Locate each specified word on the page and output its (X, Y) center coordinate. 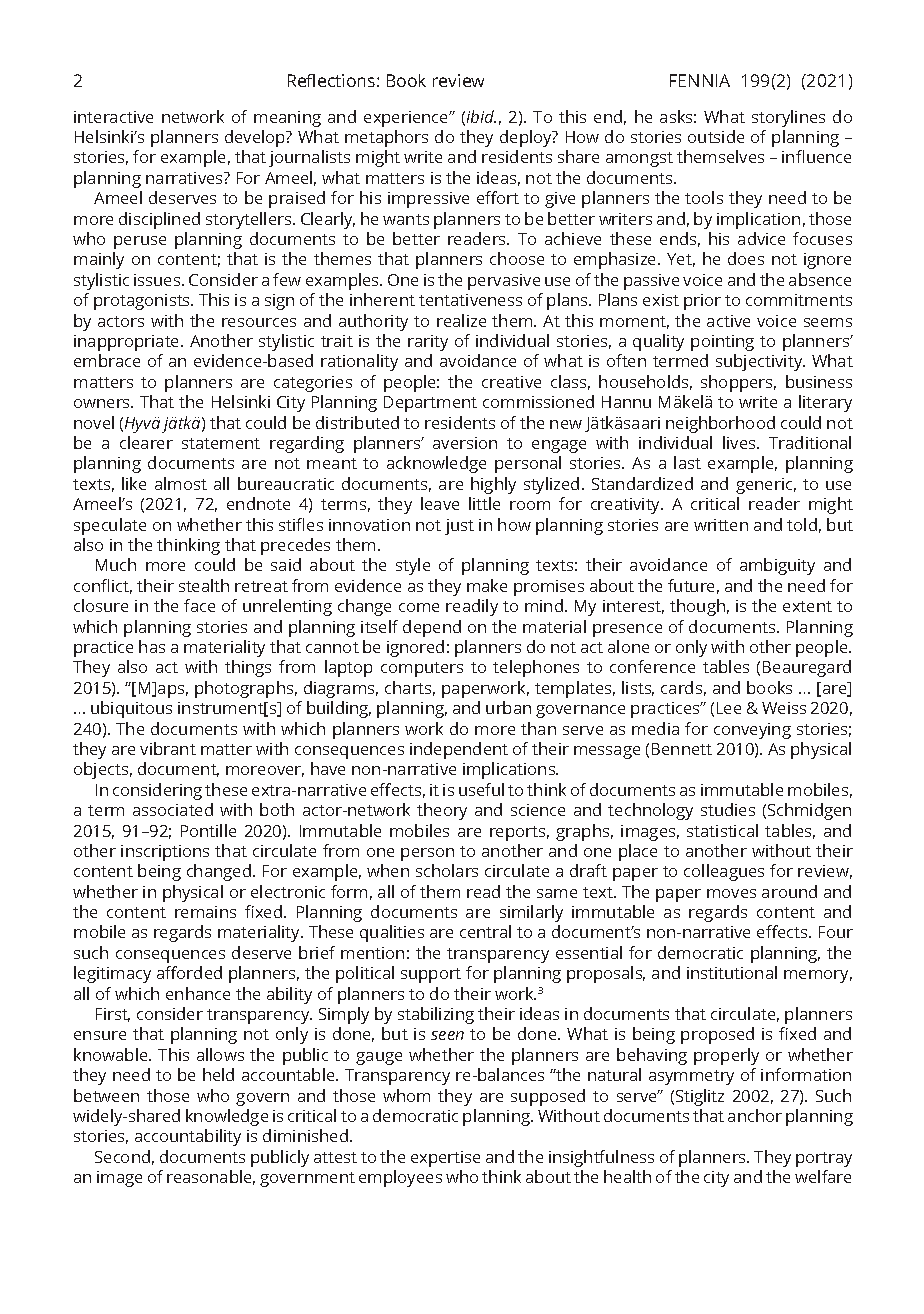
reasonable (211, 1177)
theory (442, 811)
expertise (445, 1159)
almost (181, 483)
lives (740, 442)
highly (493, 485)
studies (728, 809)
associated (173, 809)
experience (407, 119)
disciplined (159, 220)
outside (716, 136)
